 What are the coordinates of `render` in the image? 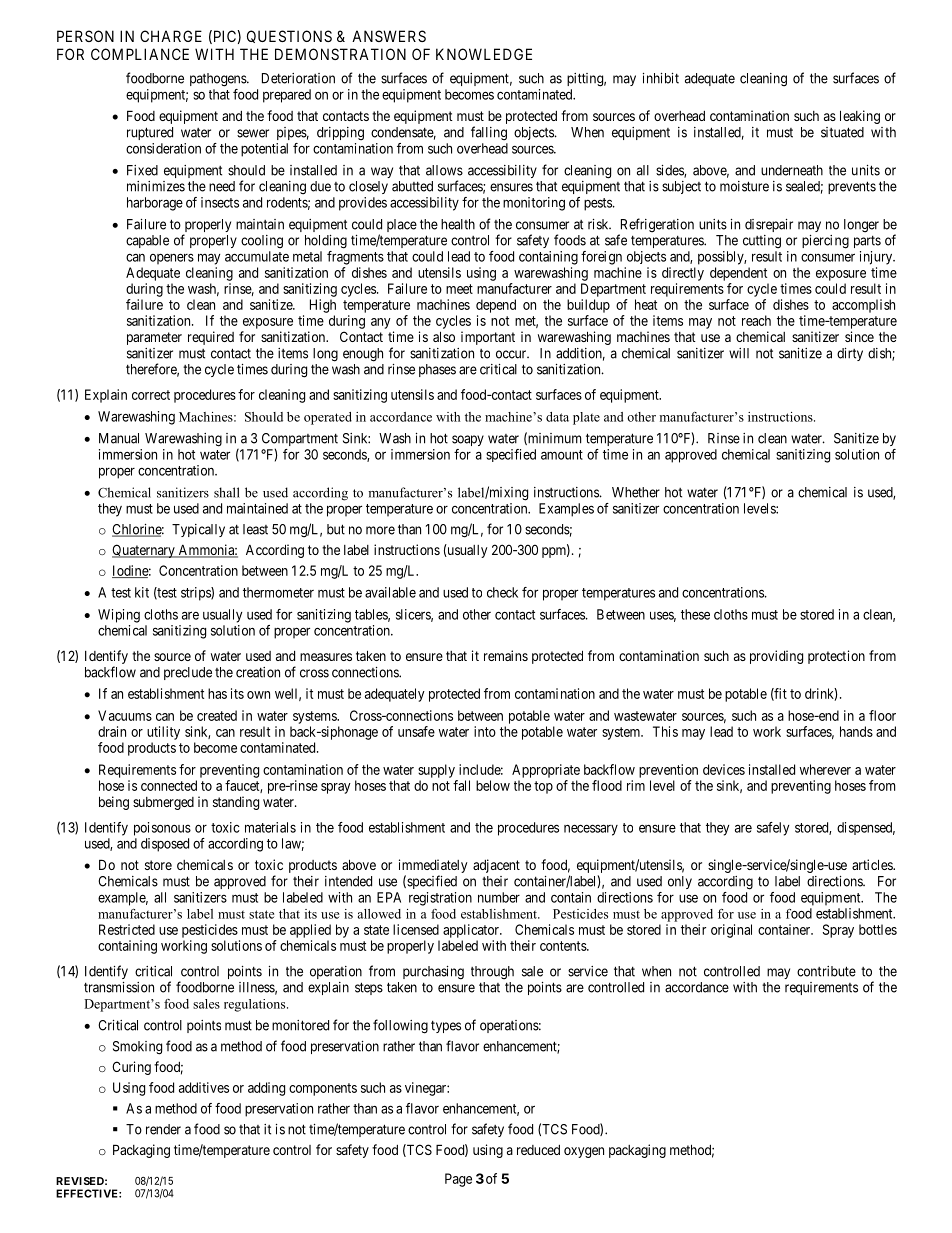 It's located at (163, 1129).
